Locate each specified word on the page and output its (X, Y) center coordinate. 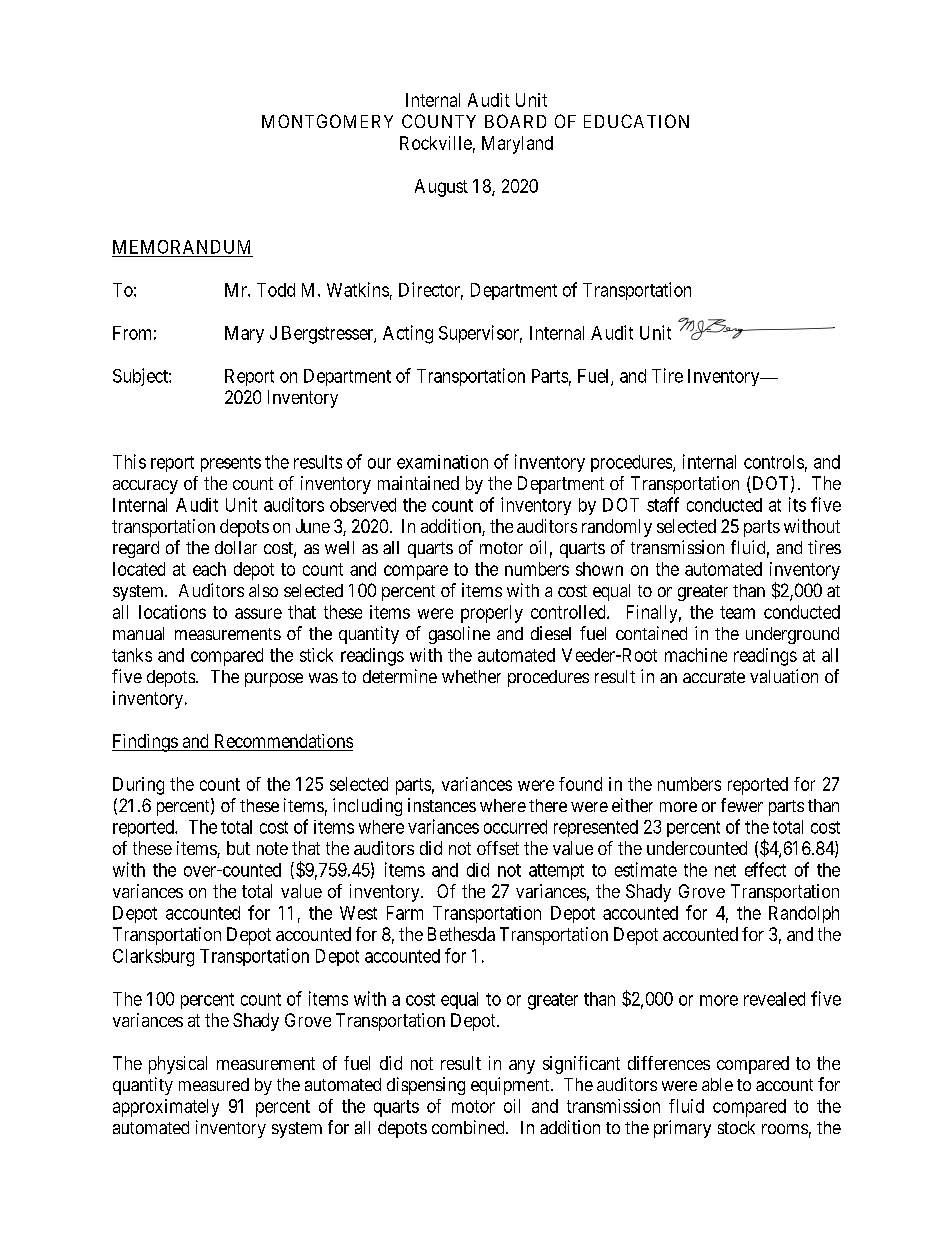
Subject (141, 377)
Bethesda (461, 934)
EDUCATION (636, 121)
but (238, 848)
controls (774, 462)
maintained (418, 483)
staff (663, 504)
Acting (408, 334)
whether (471, 676)
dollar (236, 547)
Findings (145, 743)
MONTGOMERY (327, 121)
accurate (714, 677)
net (725, 870)
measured (214, 1084)
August (441, 188)
